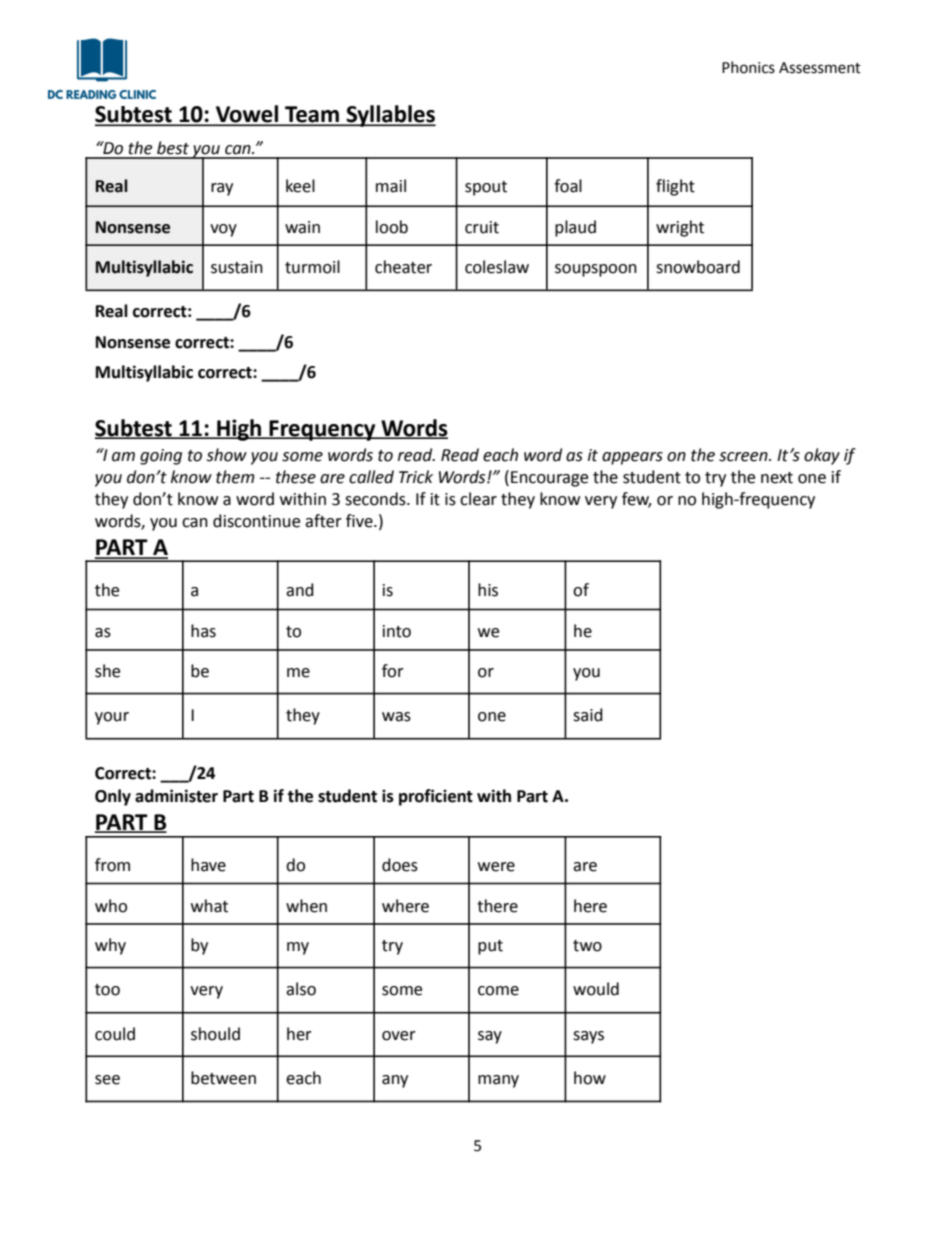 The height and width of the screenshot is (1233, 952). I want to click on Phonics, so click(748, 67).
